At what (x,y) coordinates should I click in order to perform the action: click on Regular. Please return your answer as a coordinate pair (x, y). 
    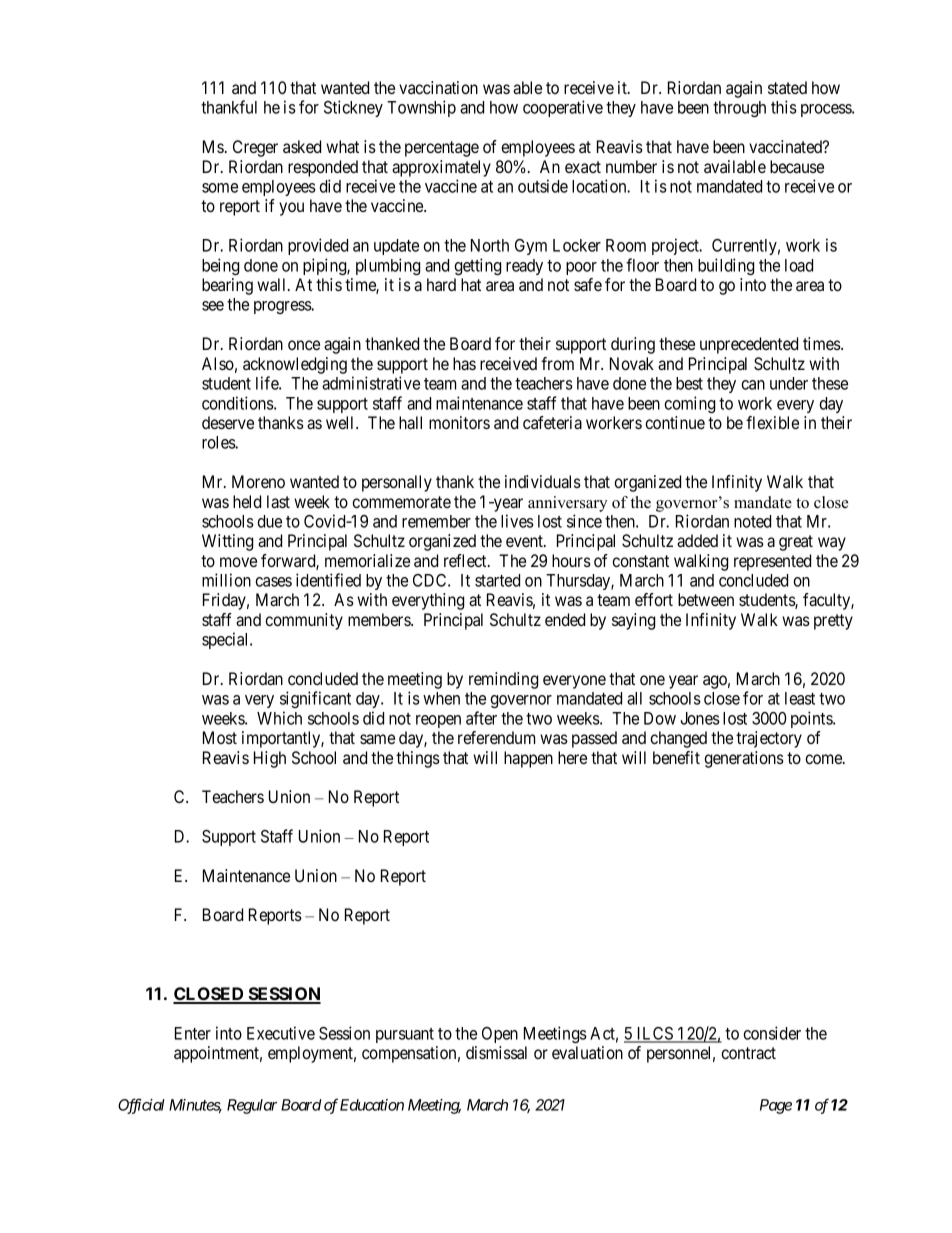
    Looking at the image, I should click on (252, 1106).
